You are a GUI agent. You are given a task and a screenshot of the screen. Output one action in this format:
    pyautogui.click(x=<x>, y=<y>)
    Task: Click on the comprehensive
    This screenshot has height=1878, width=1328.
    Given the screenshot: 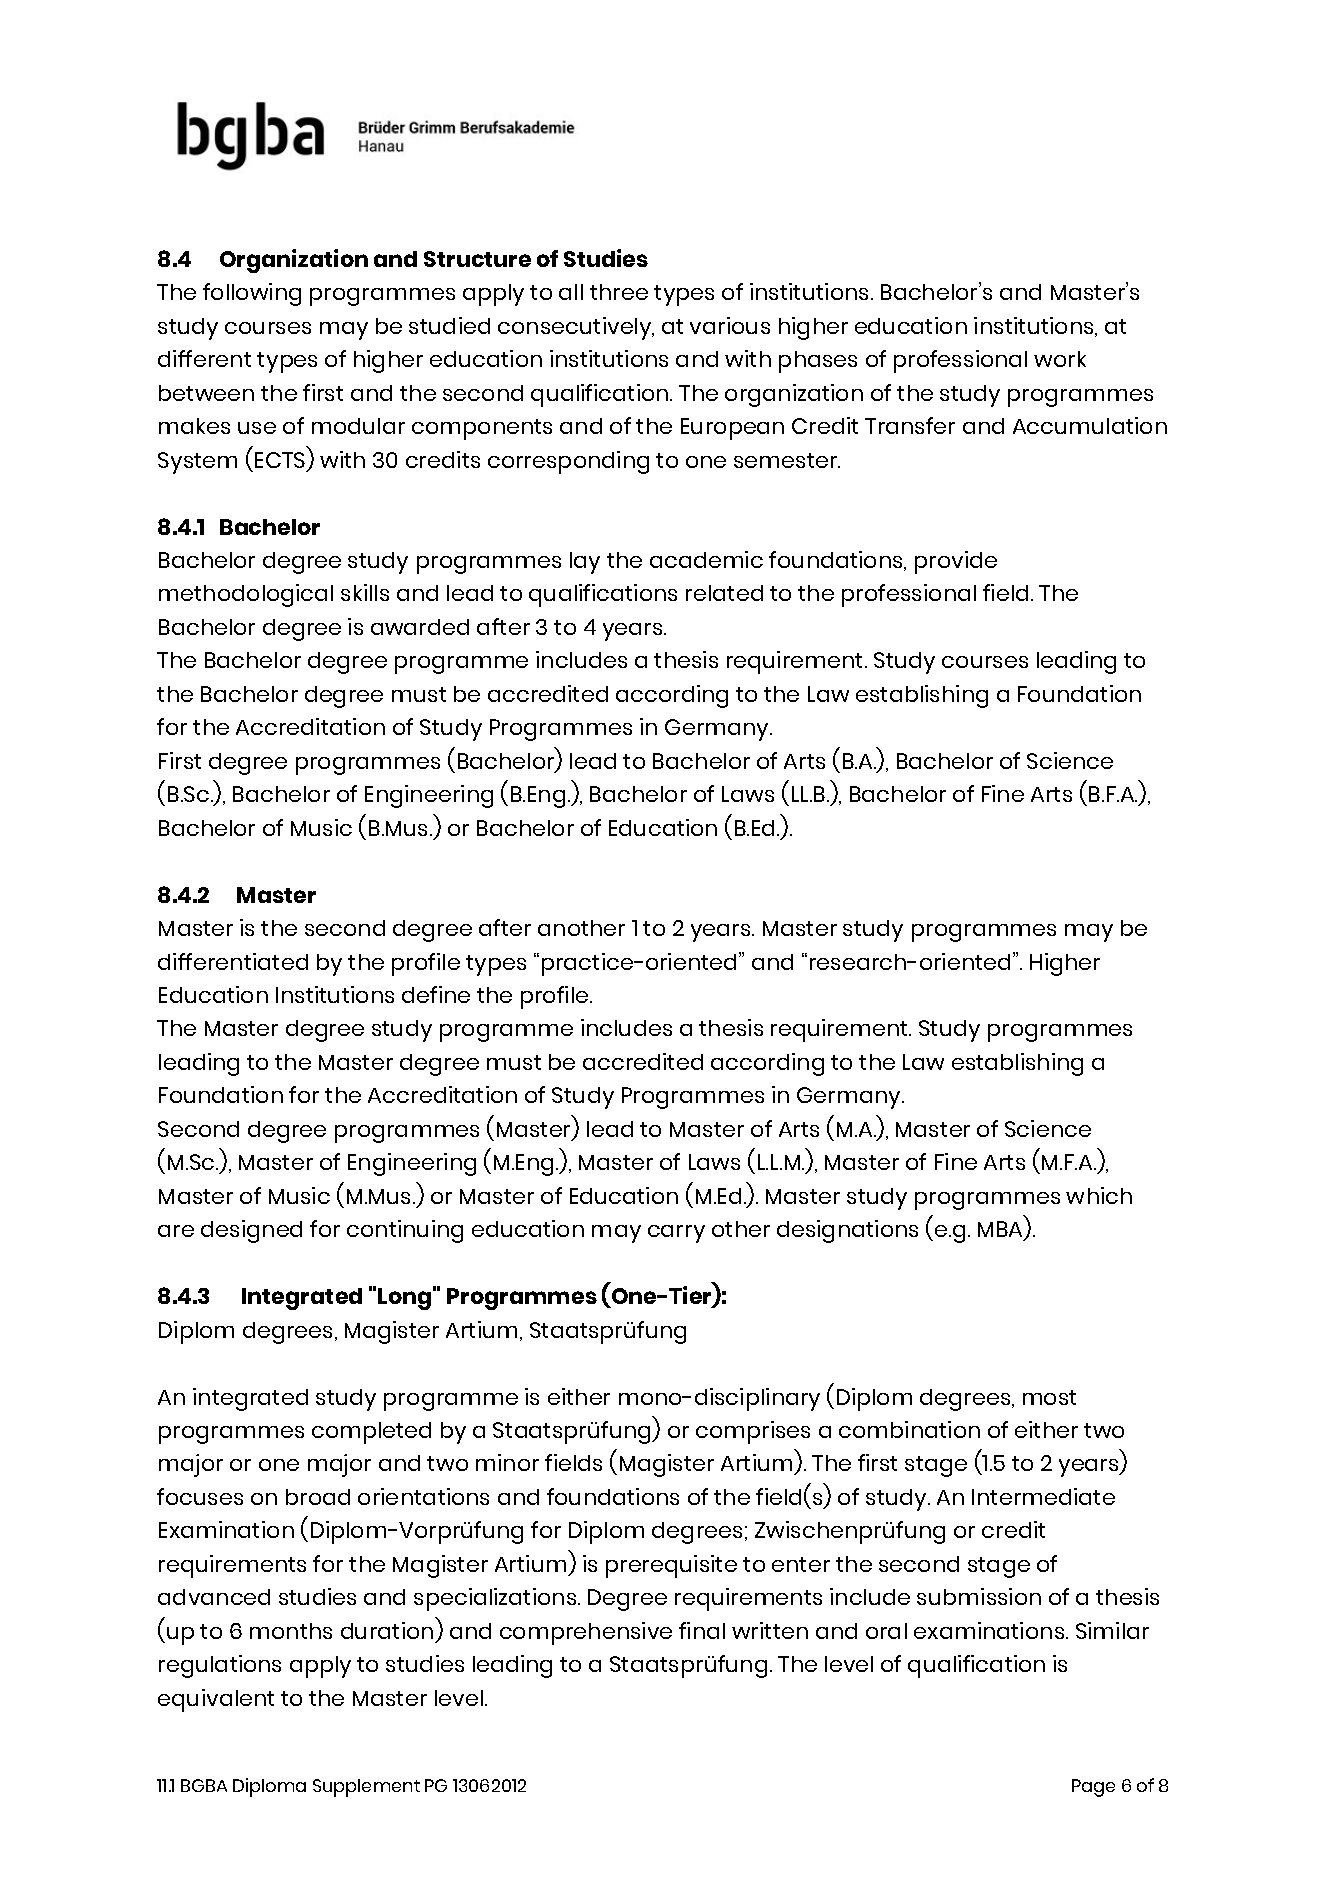 What is the action you would take?
    pyautogui.click(x=586, y=1633)
